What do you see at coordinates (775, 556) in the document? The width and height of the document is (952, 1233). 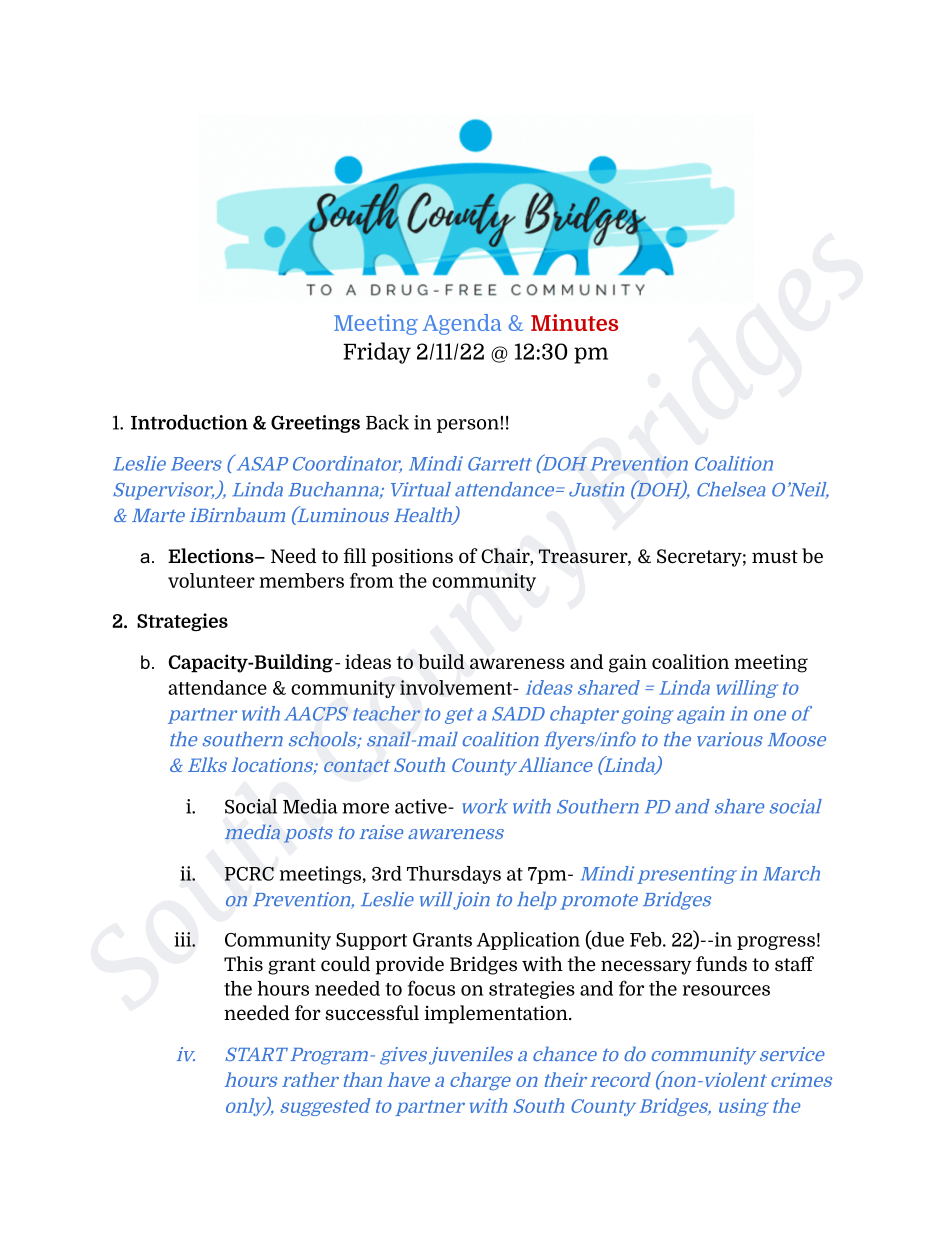 I see `must` at bounding box center [775, 556].
